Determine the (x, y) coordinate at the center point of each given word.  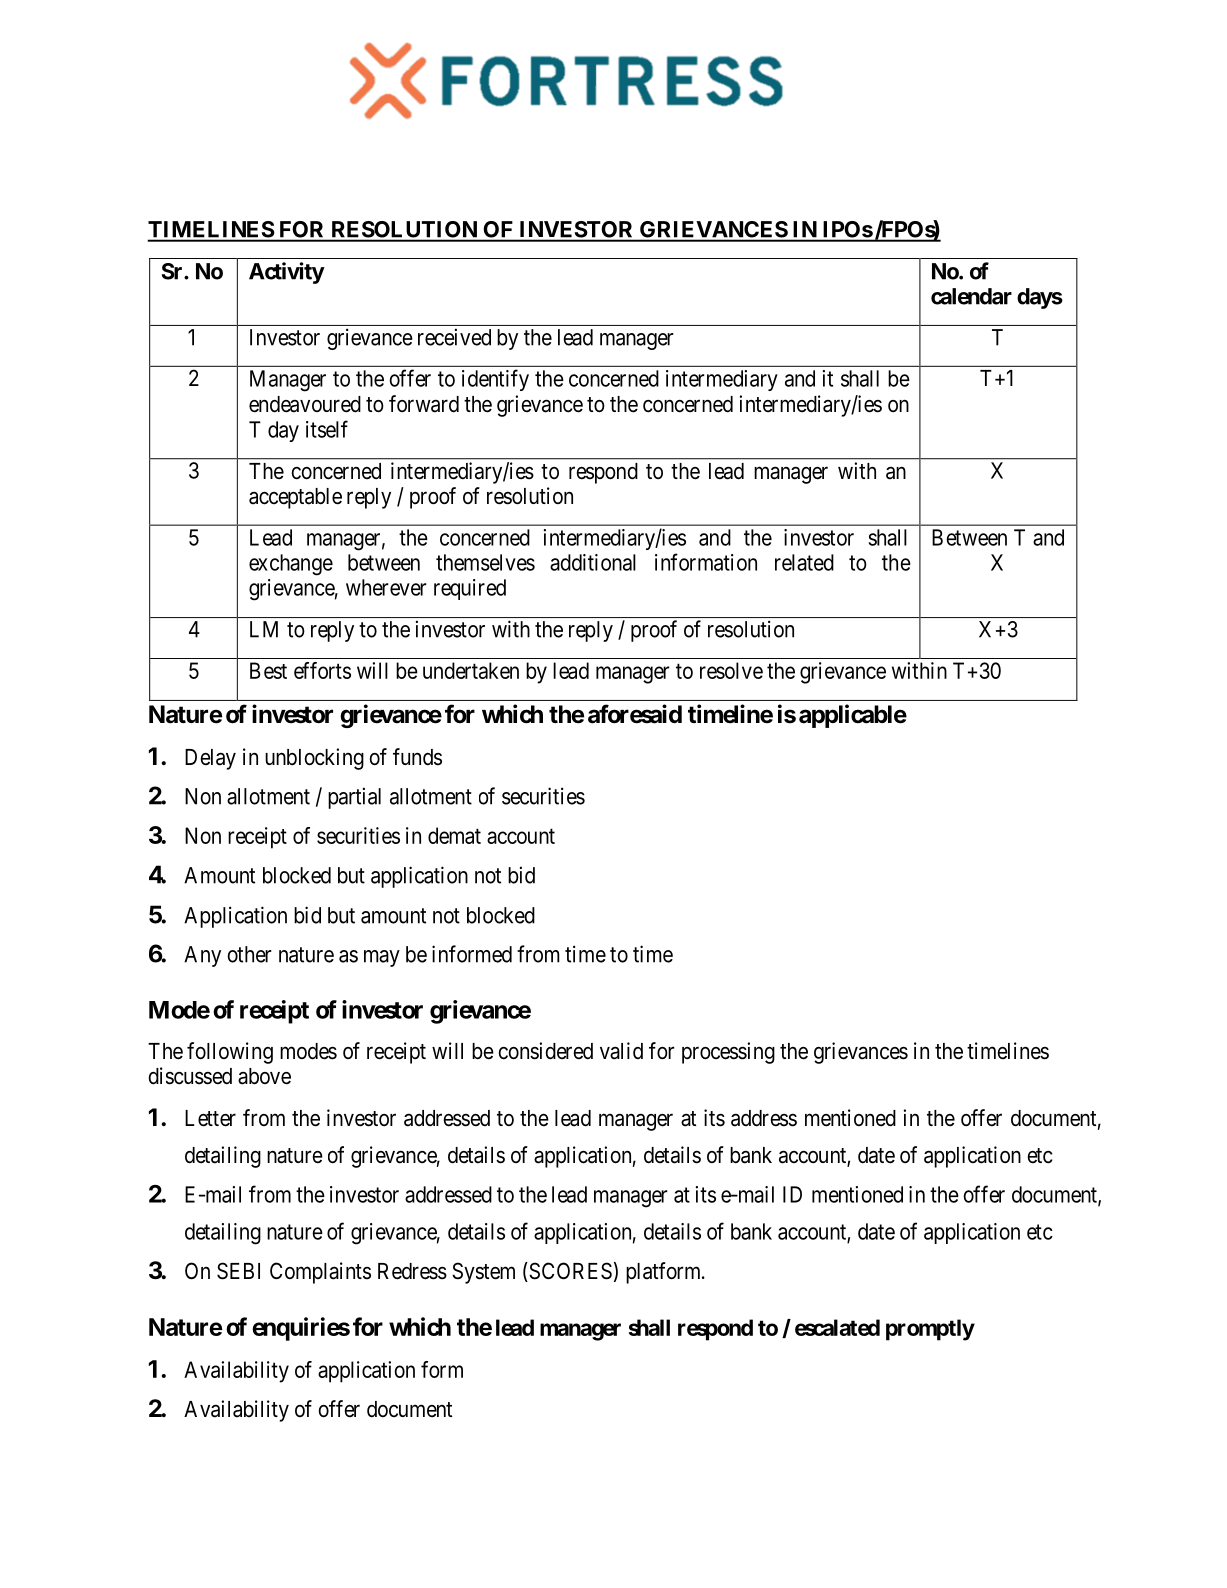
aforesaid (635, 714)
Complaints (320, 1273)
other (249, 954)
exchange (291, 565)
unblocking (314, 759)
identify (495, 380)
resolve (731, 670)
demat (454, 835)
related (804, 562)
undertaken (471, 670)
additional (593, 562)
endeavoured (305, 404)
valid (621, 1051)
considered (546, 1051)
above (264, 1076)
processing (728, 1053)
